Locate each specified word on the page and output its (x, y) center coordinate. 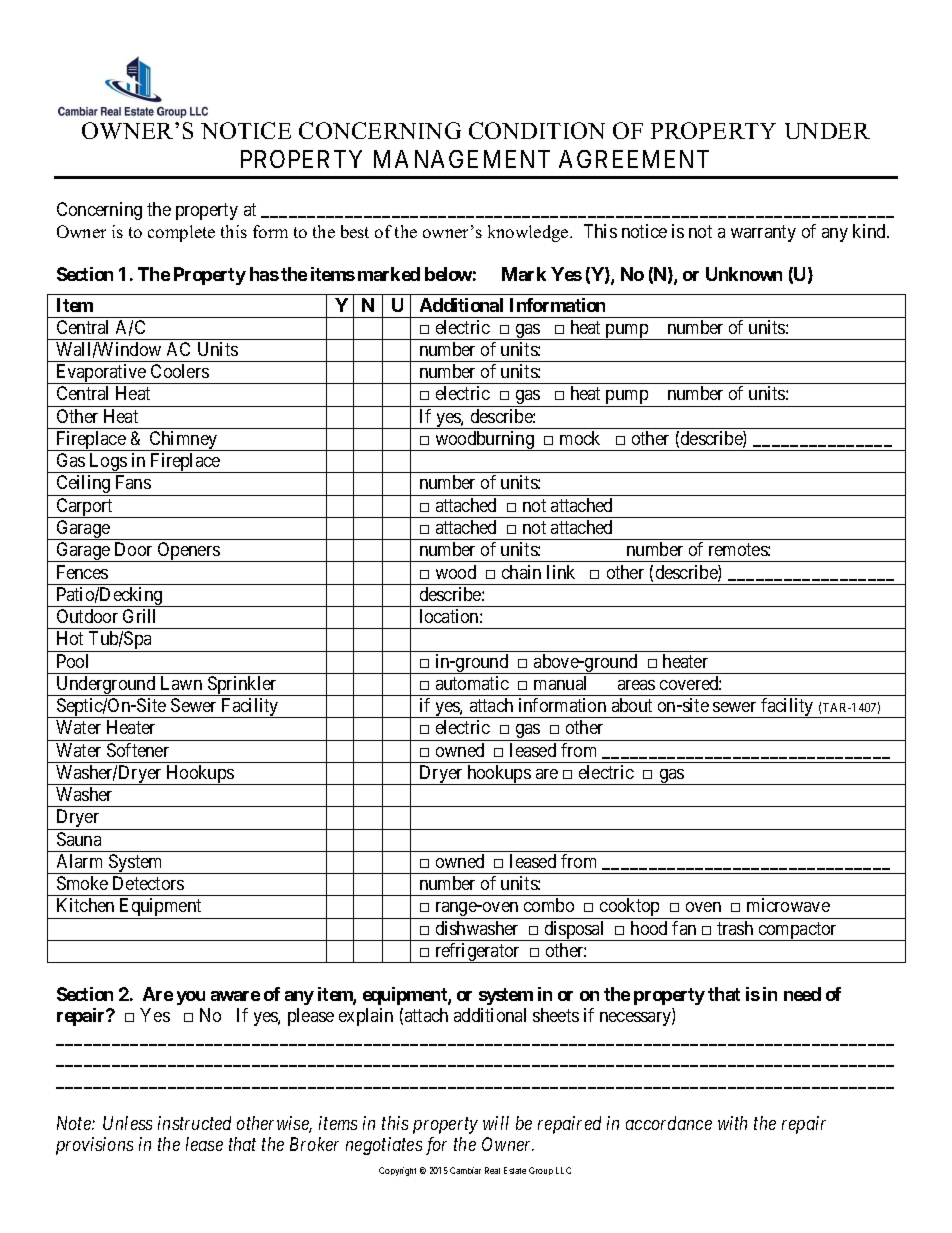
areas (636, 685)
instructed (194, 1123)
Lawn (181, 683)
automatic (472, 683)
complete (181, 233)
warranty (763, 233)
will (496, 1123)
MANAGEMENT (462, 159)
